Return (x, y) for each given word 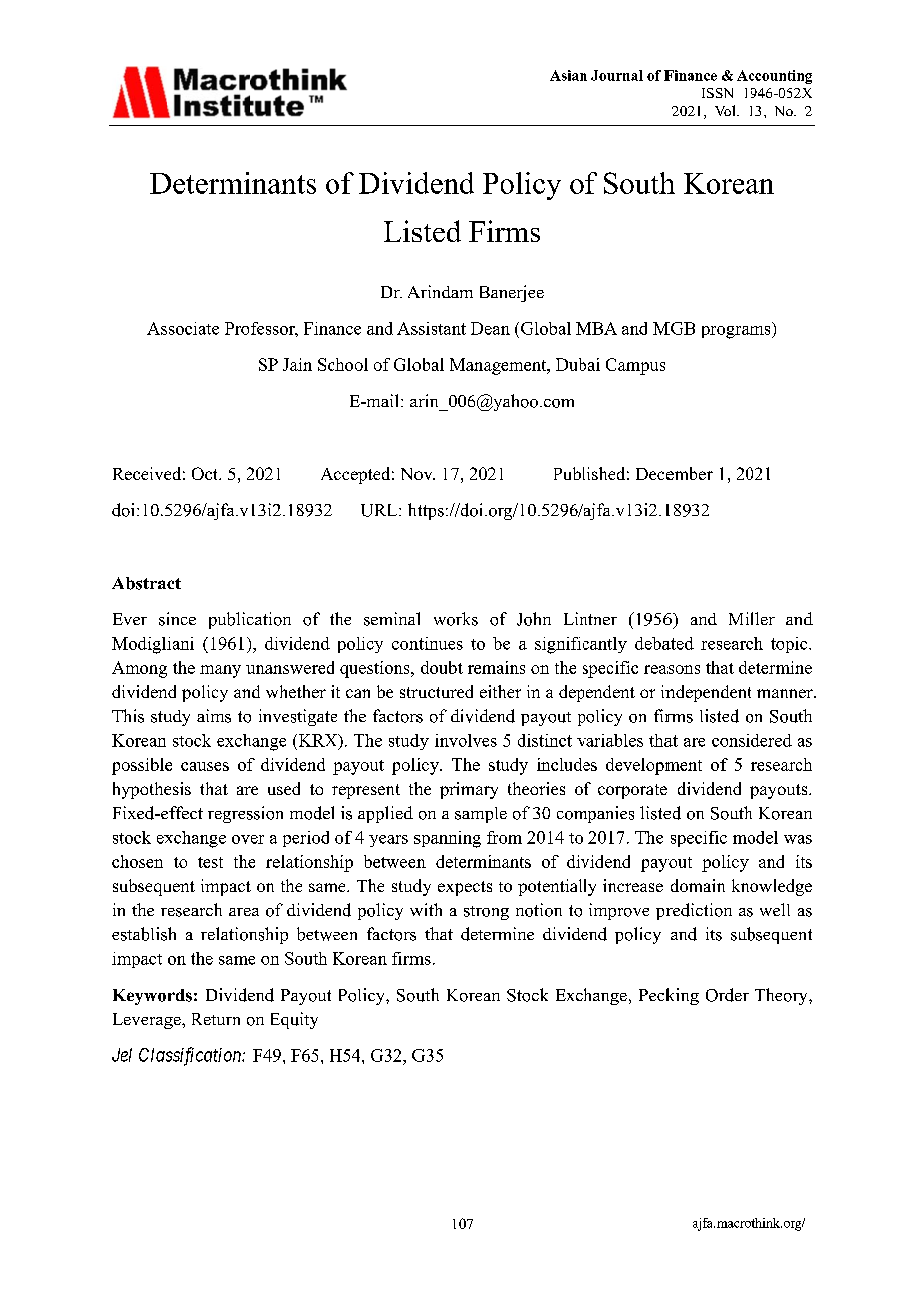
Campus (635, 366)
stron (481, 911)
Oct (206, 473)
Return (216, 1019)
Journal (617, 75)
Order (727, 995)
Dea (485, 328)
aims (214, 716)
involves (466, 740)
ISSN (717, 93)
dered (771, 740)
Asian (568, 75)
